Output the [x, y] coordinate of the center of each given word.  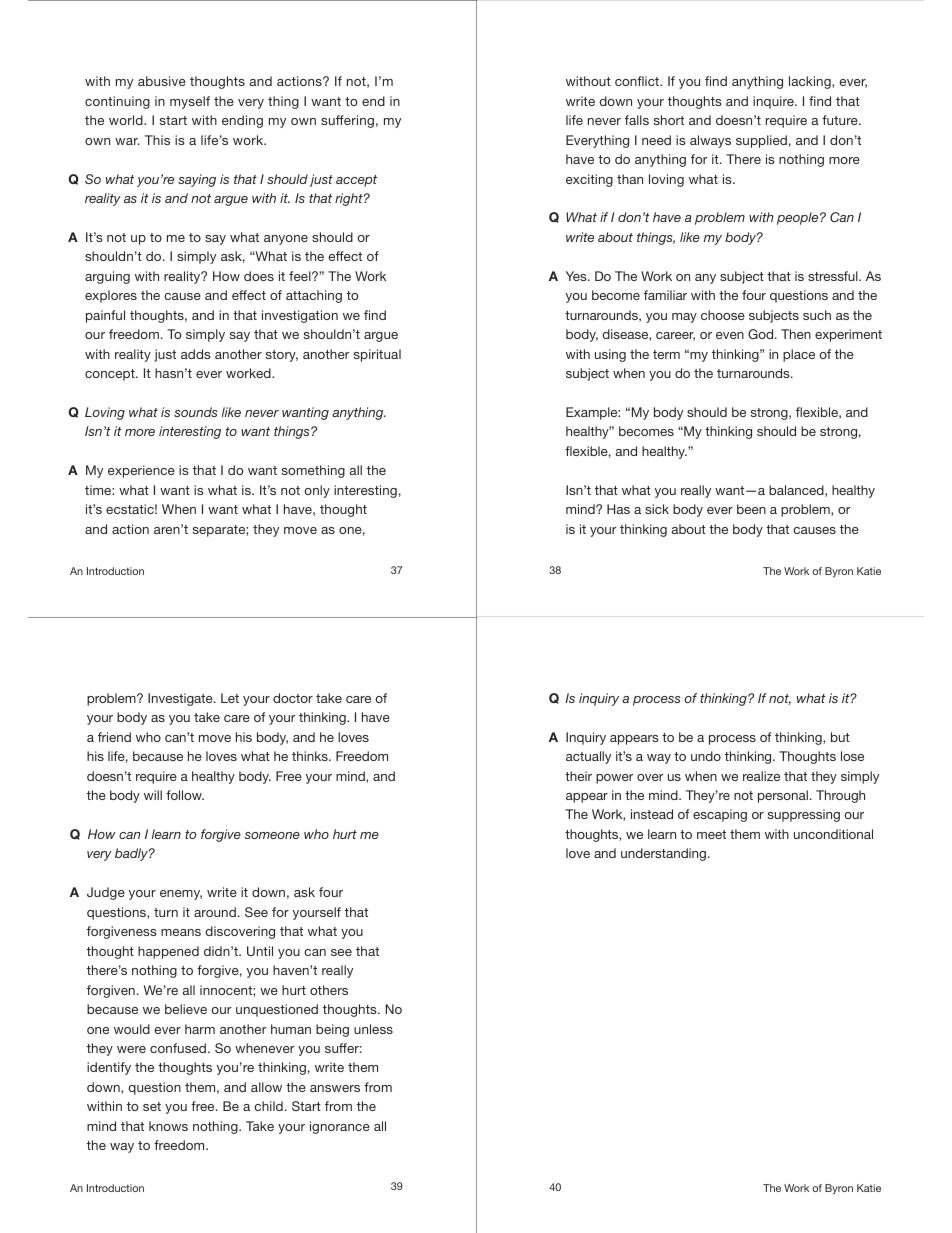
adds [196, 354]
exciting [589, 180]
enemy [181, 895]
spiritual [377, 355]
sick [657, 509]
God [762, 334]
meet [711, 834]
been [751, 509]
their [578, 776]
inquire [774, 102]
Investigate [181, 699]
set [152, 1106]
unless [373, 1029]
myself [190, 102]
